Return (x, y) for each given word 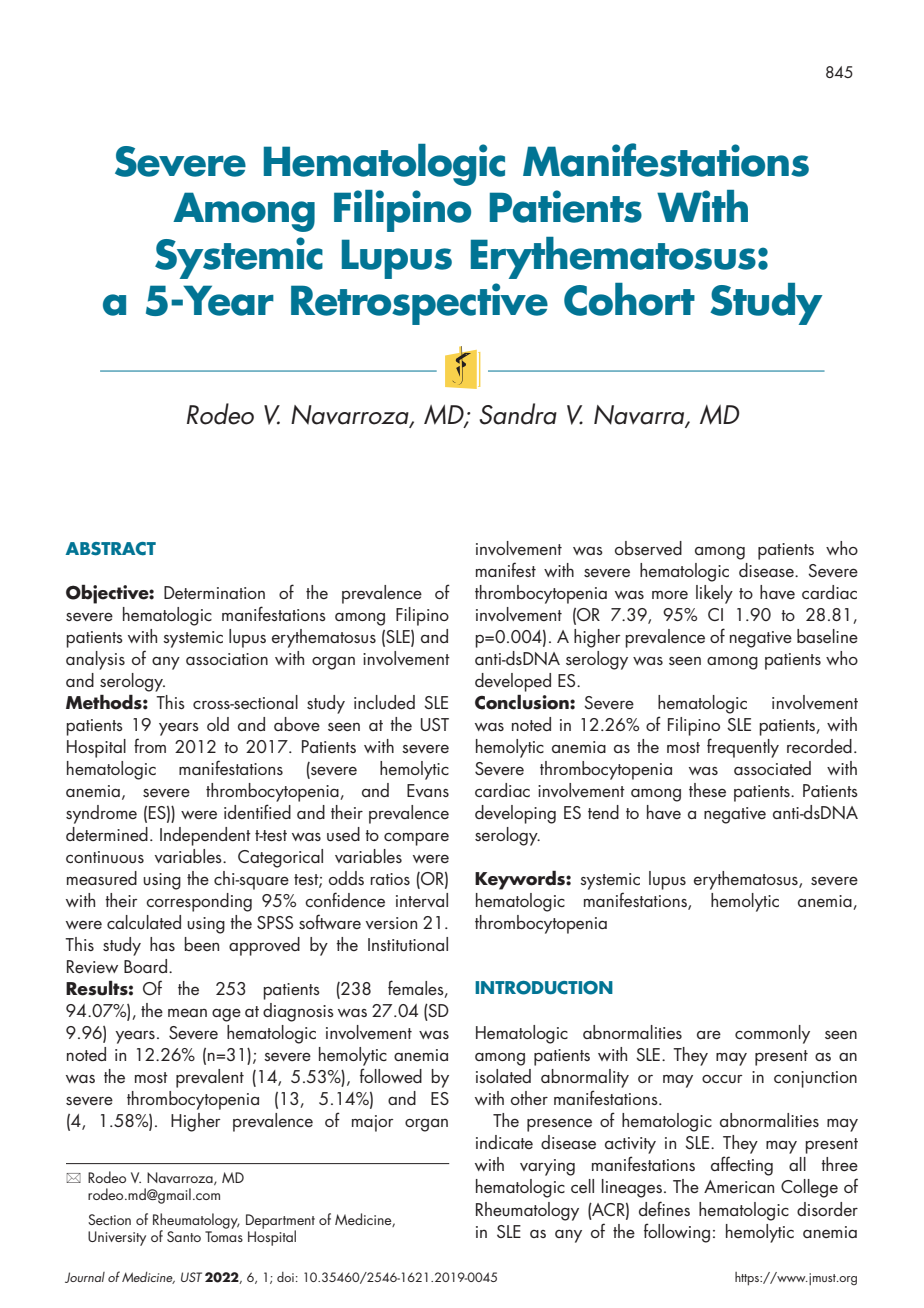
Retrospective (419, 304)
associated (772, 768)
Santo (184, 1236)
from (150, 745)
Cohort (629, 299)
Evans (428, 790)
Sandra (518, 414)
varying (547, 1167)
